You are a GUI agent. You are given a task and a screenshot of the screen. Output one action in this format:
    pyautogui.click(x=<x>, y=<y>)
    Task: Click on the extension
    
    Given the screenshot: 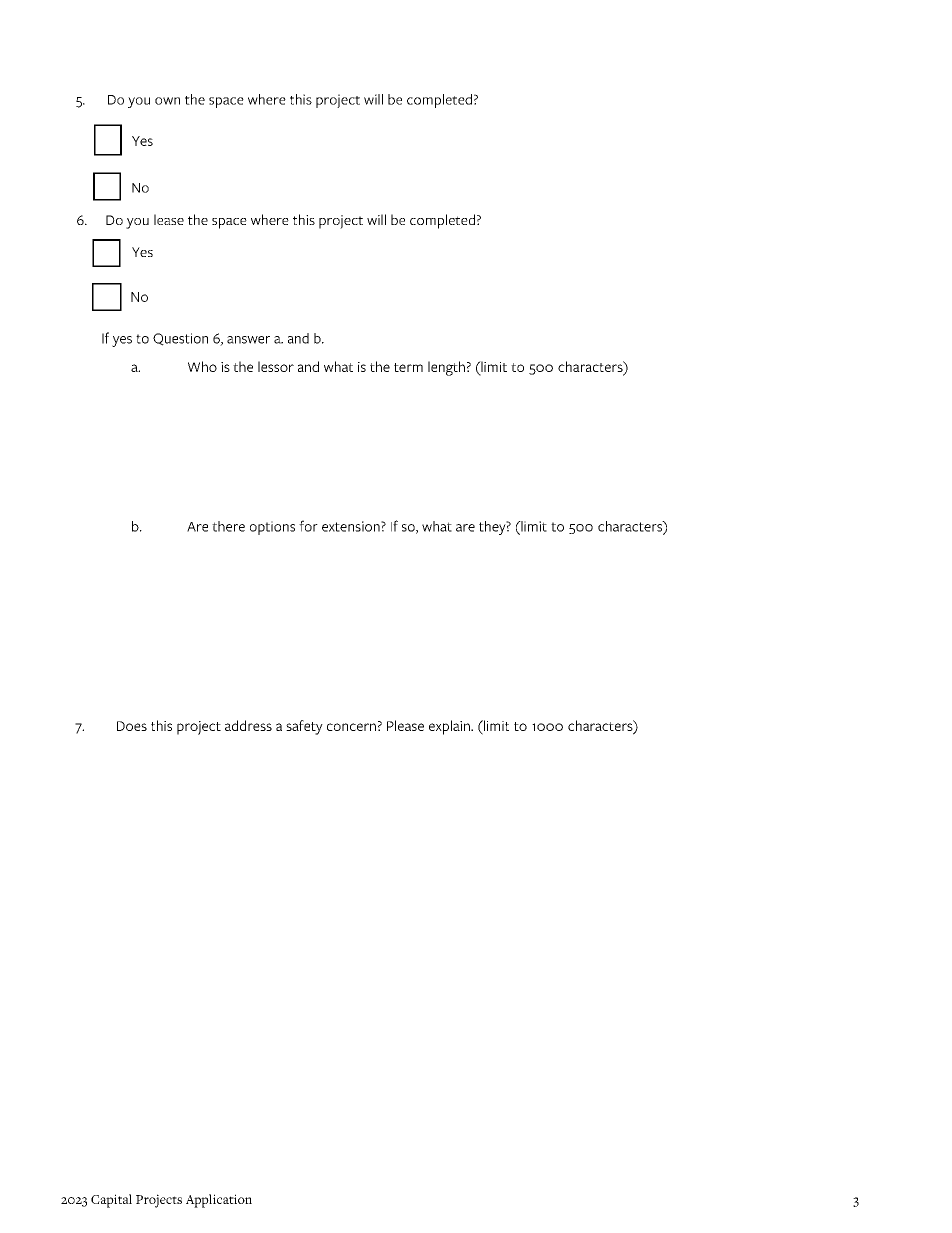 What is the action you would take?
    pyautogui.click(x=352, y=526)
